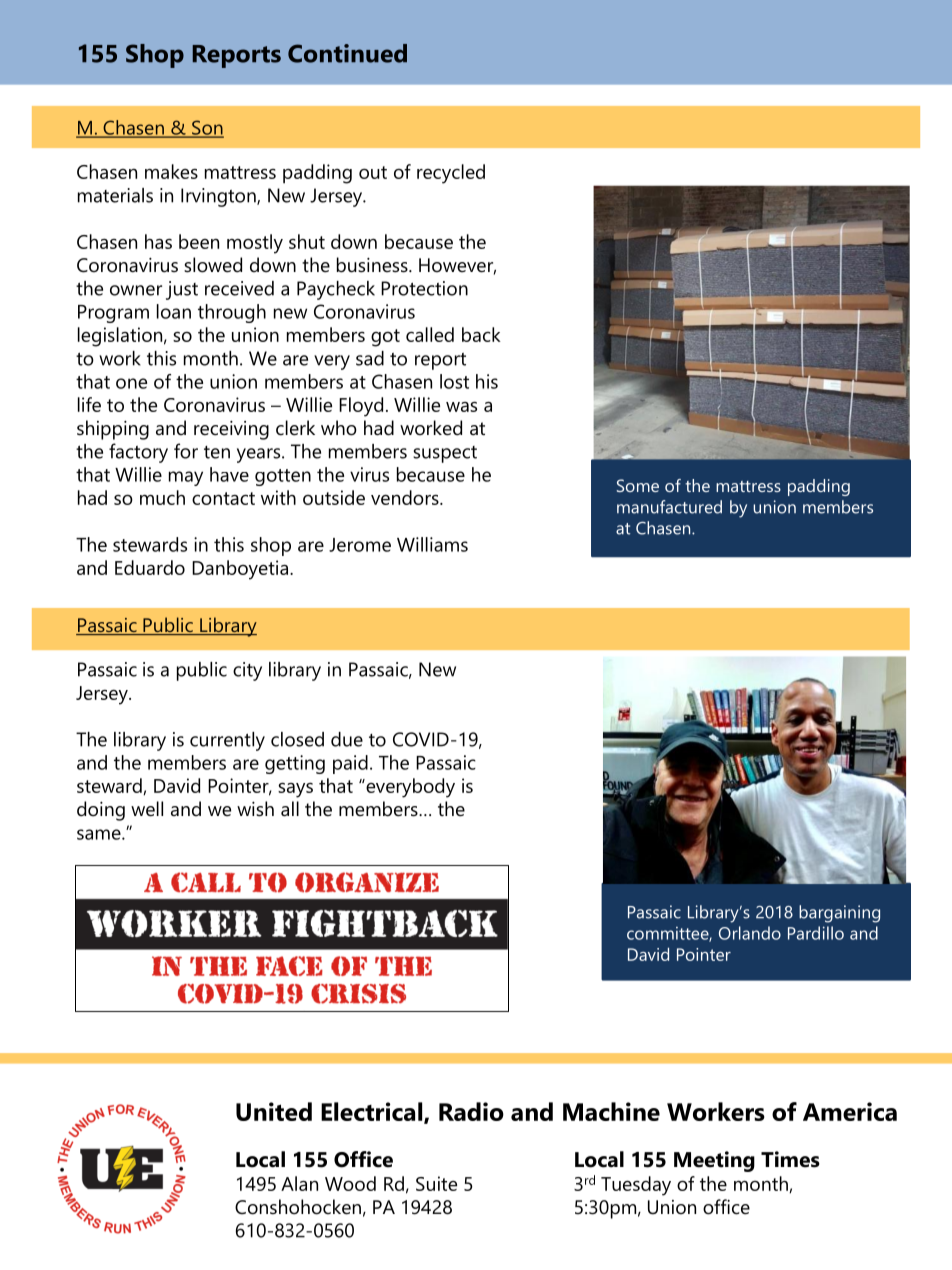 The image size is (952, 1270). Describe the element at coordinates (207, 128) in the screenshot. I see `Son` at that location.
